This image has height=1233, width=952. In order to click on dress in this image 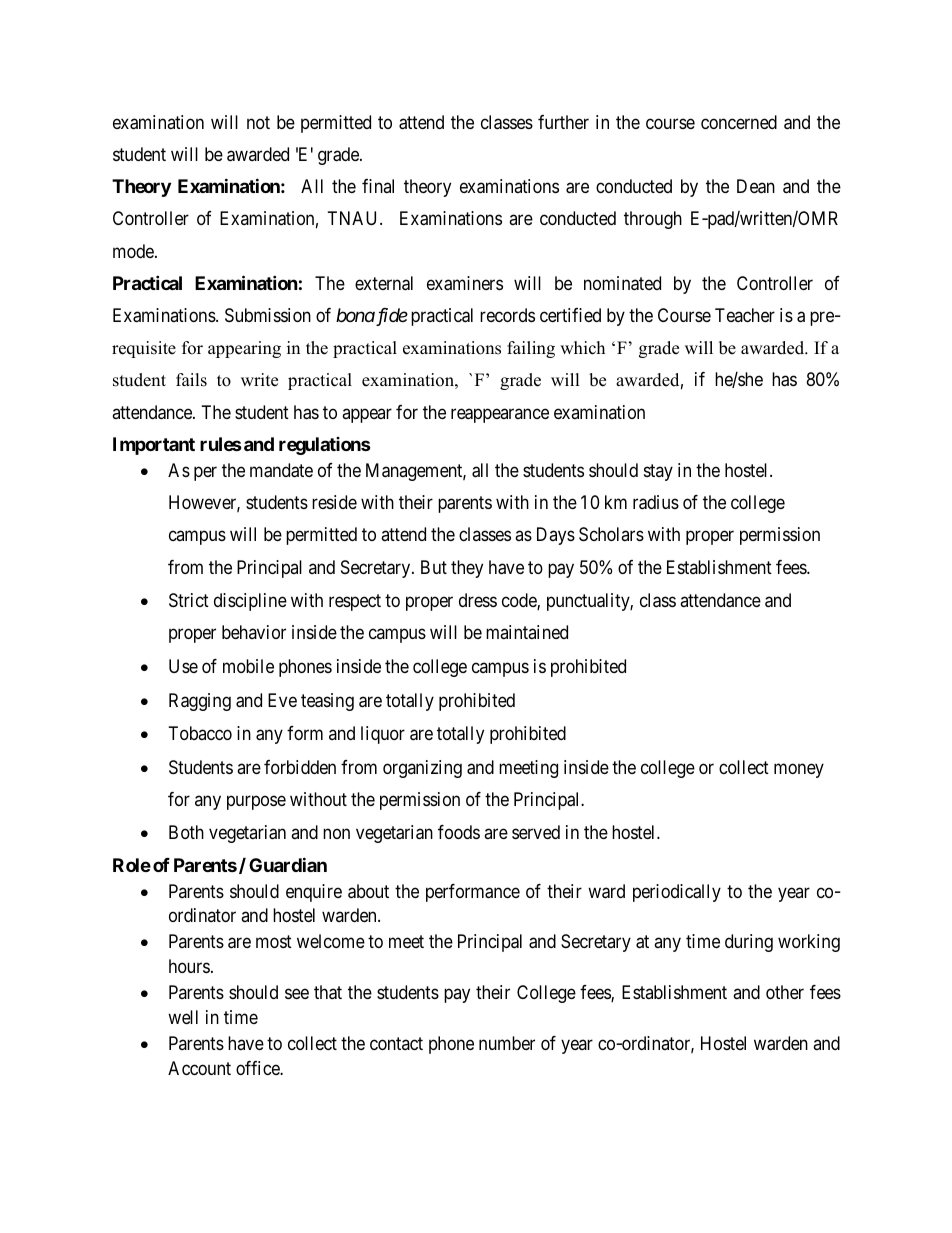, I will do `click(478, 600)`.
